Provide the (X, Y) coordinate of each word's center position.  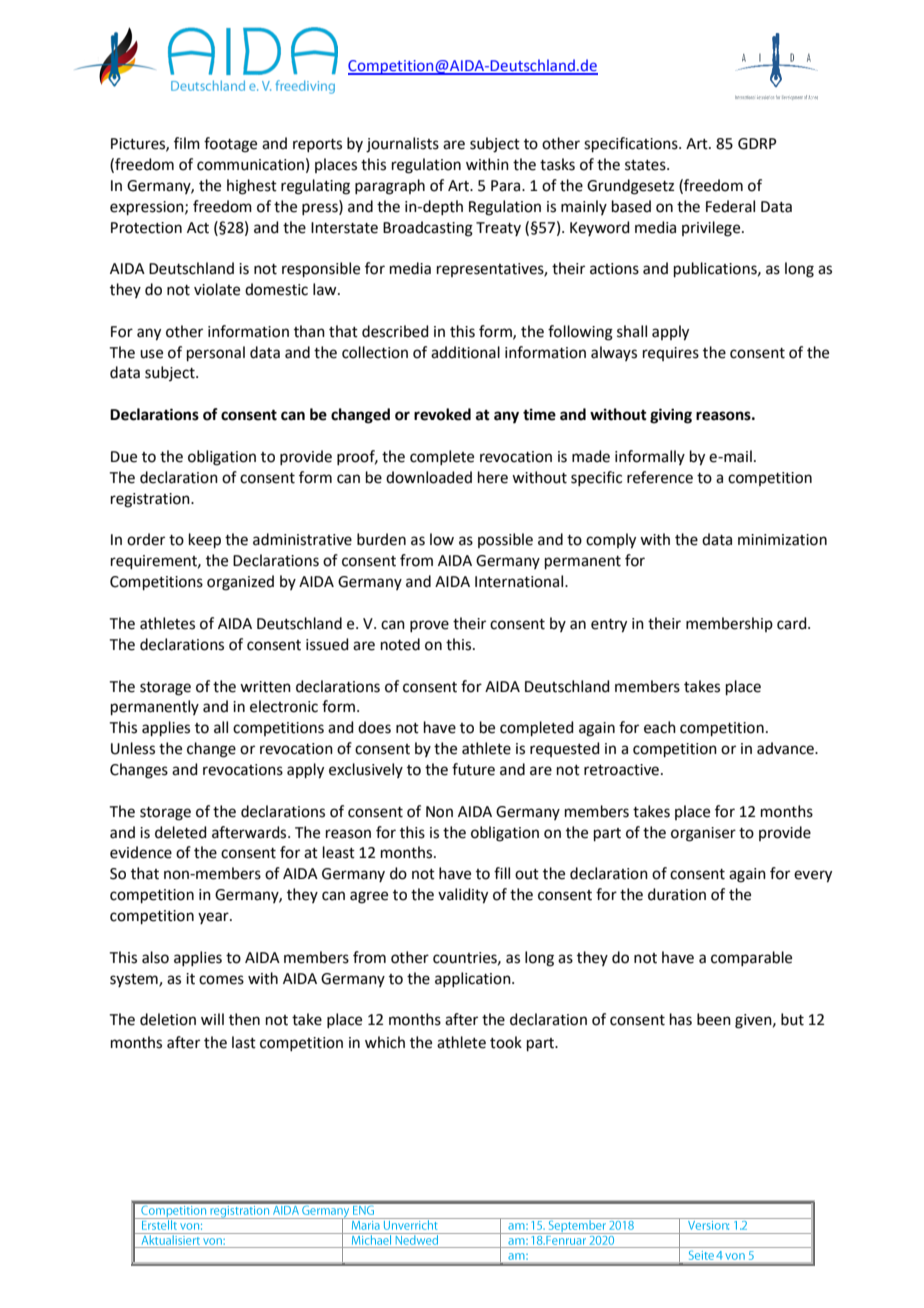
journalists (402, 145)
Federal (730, 206)
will (212, 1019)
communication (250, 165)
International (520, 581)
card (793, 623)
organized (240, 583)
